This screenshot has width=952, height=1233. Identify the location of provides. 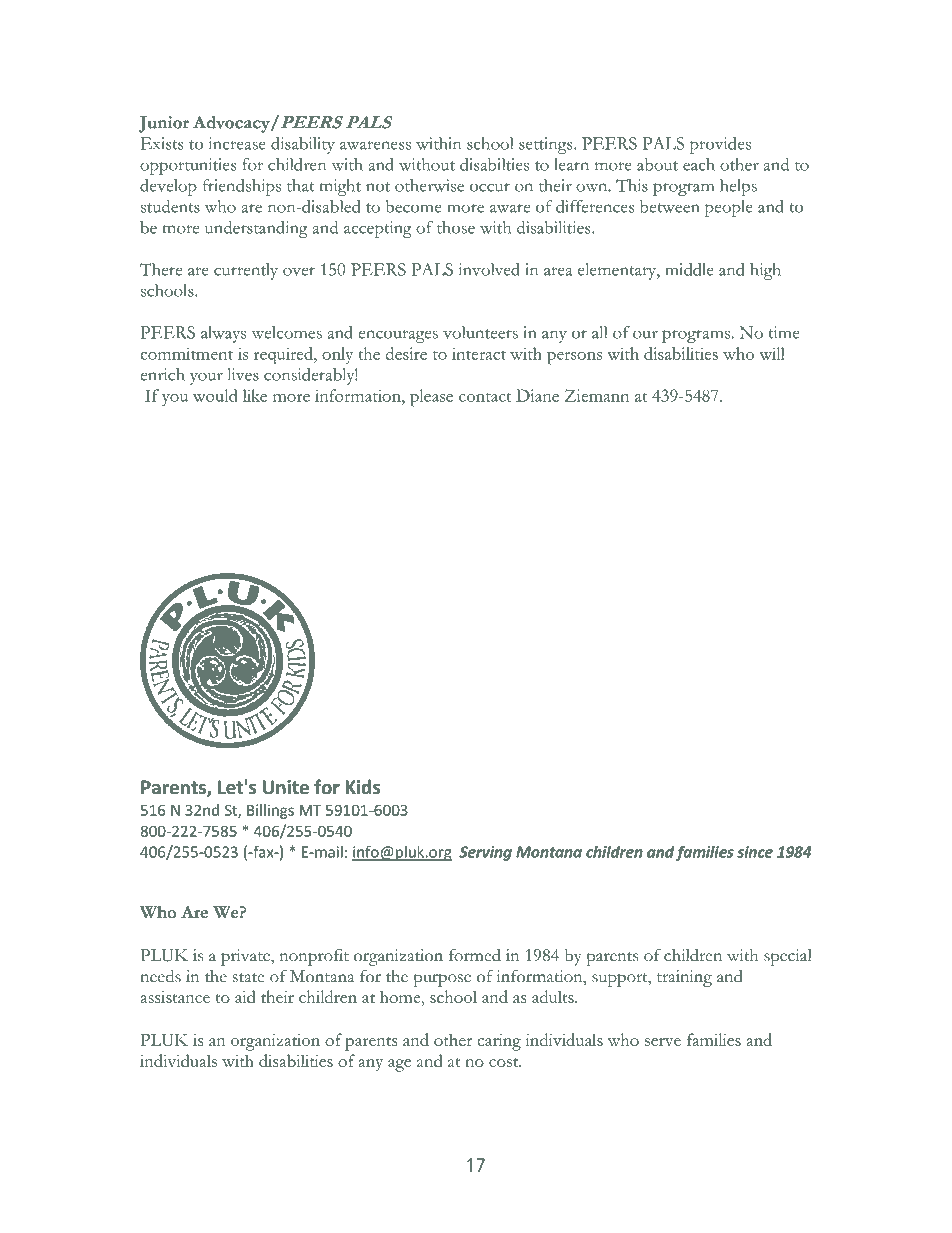
(720, 145).
